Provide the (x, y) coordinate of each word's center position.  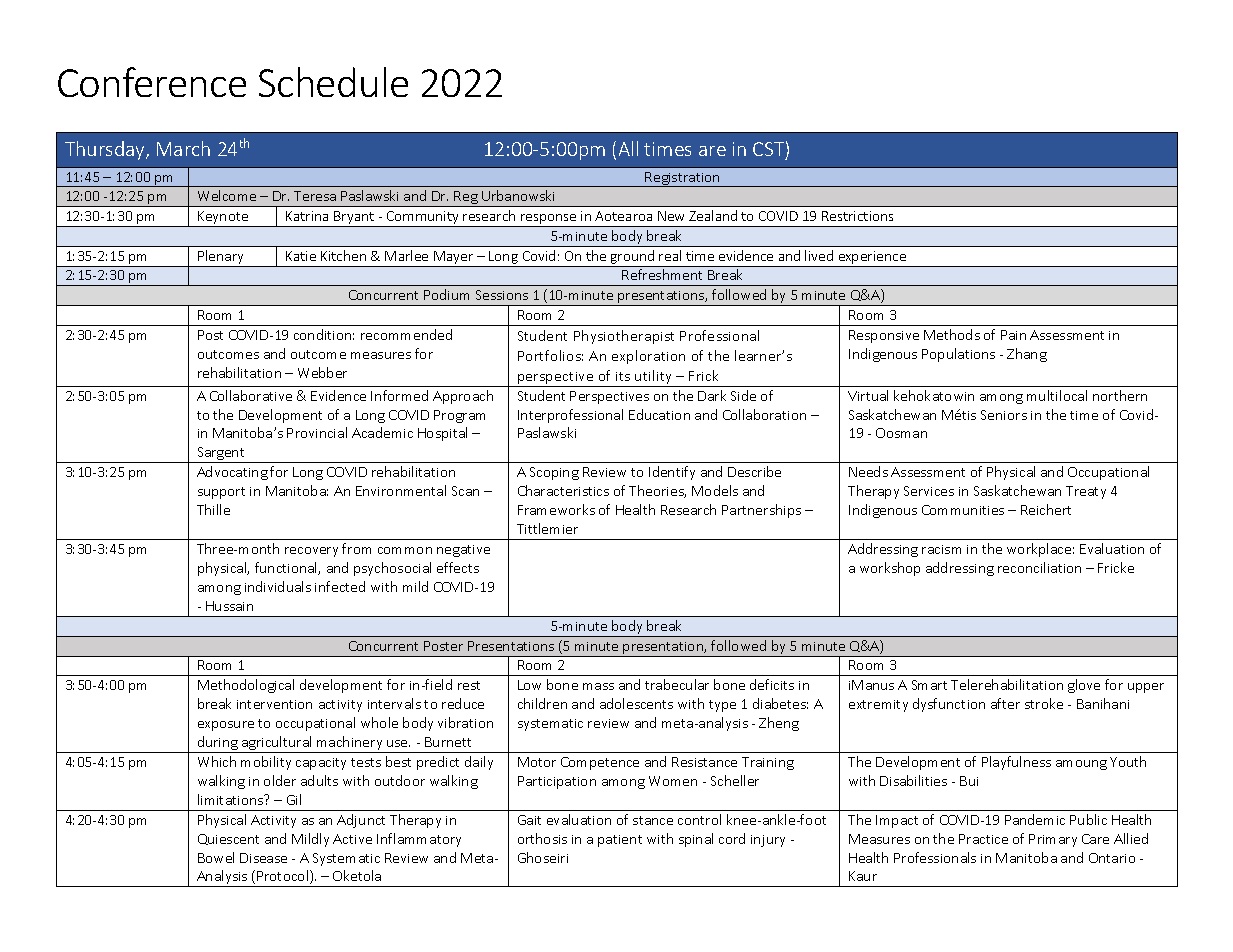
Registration (683, 179)
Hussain (229, 606)
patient (620, 841)
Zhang (1027, 355)
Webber (322, 372)
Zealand (713, 215)
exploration (648, 357)
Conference (152, 82)
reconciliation (1039, 567)
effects (458, 567)
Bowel (216, 857)
